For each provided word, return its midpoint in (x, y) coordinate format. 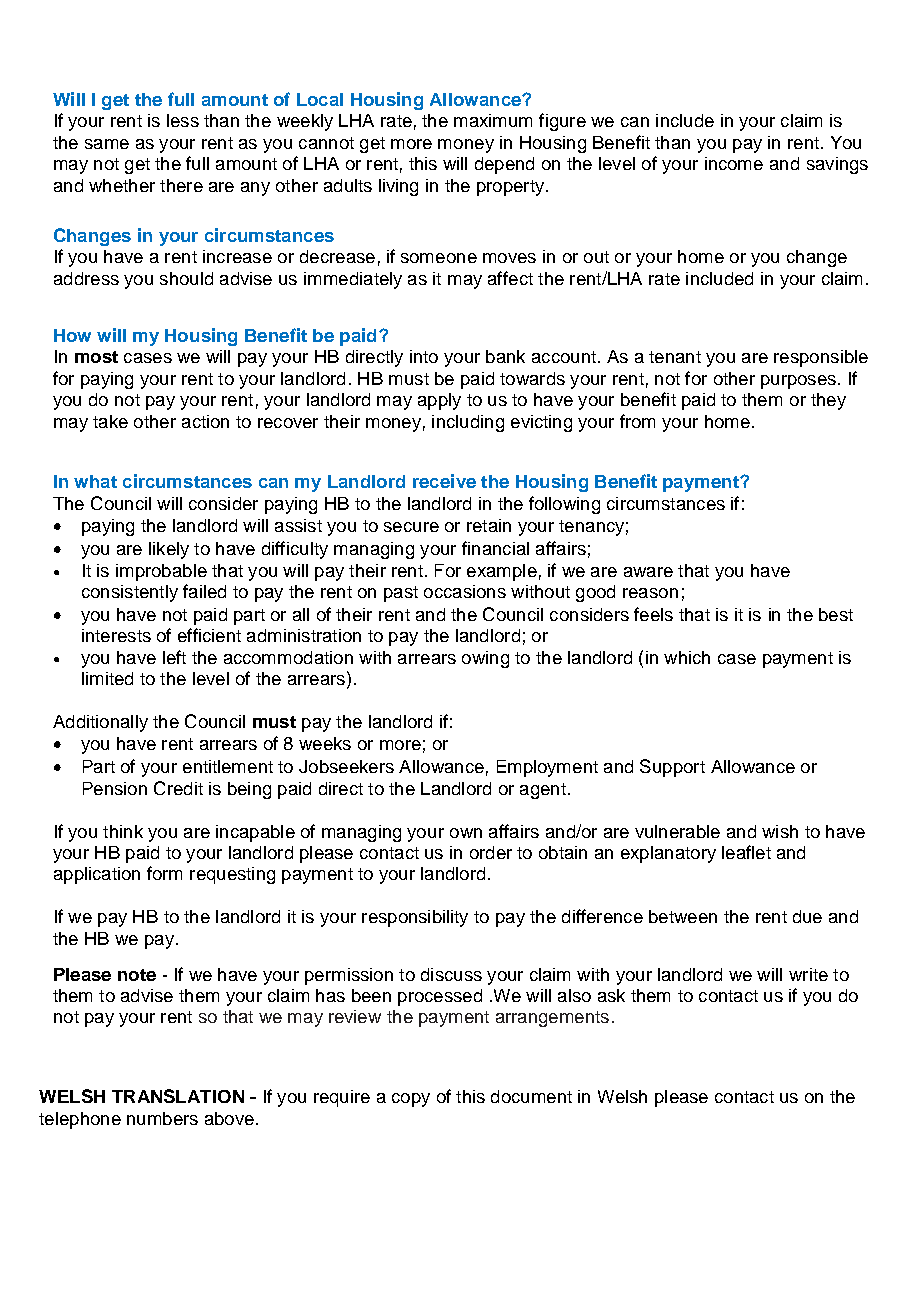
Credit (178, 788)
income (734, 163)
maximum (493, 120)
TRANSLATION (178, 1096)
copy (411, 1100)
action (205, 421)
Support (672, 768)
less (183, 120)
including (468, 423)
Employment (547, 768)
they (828, 401)
